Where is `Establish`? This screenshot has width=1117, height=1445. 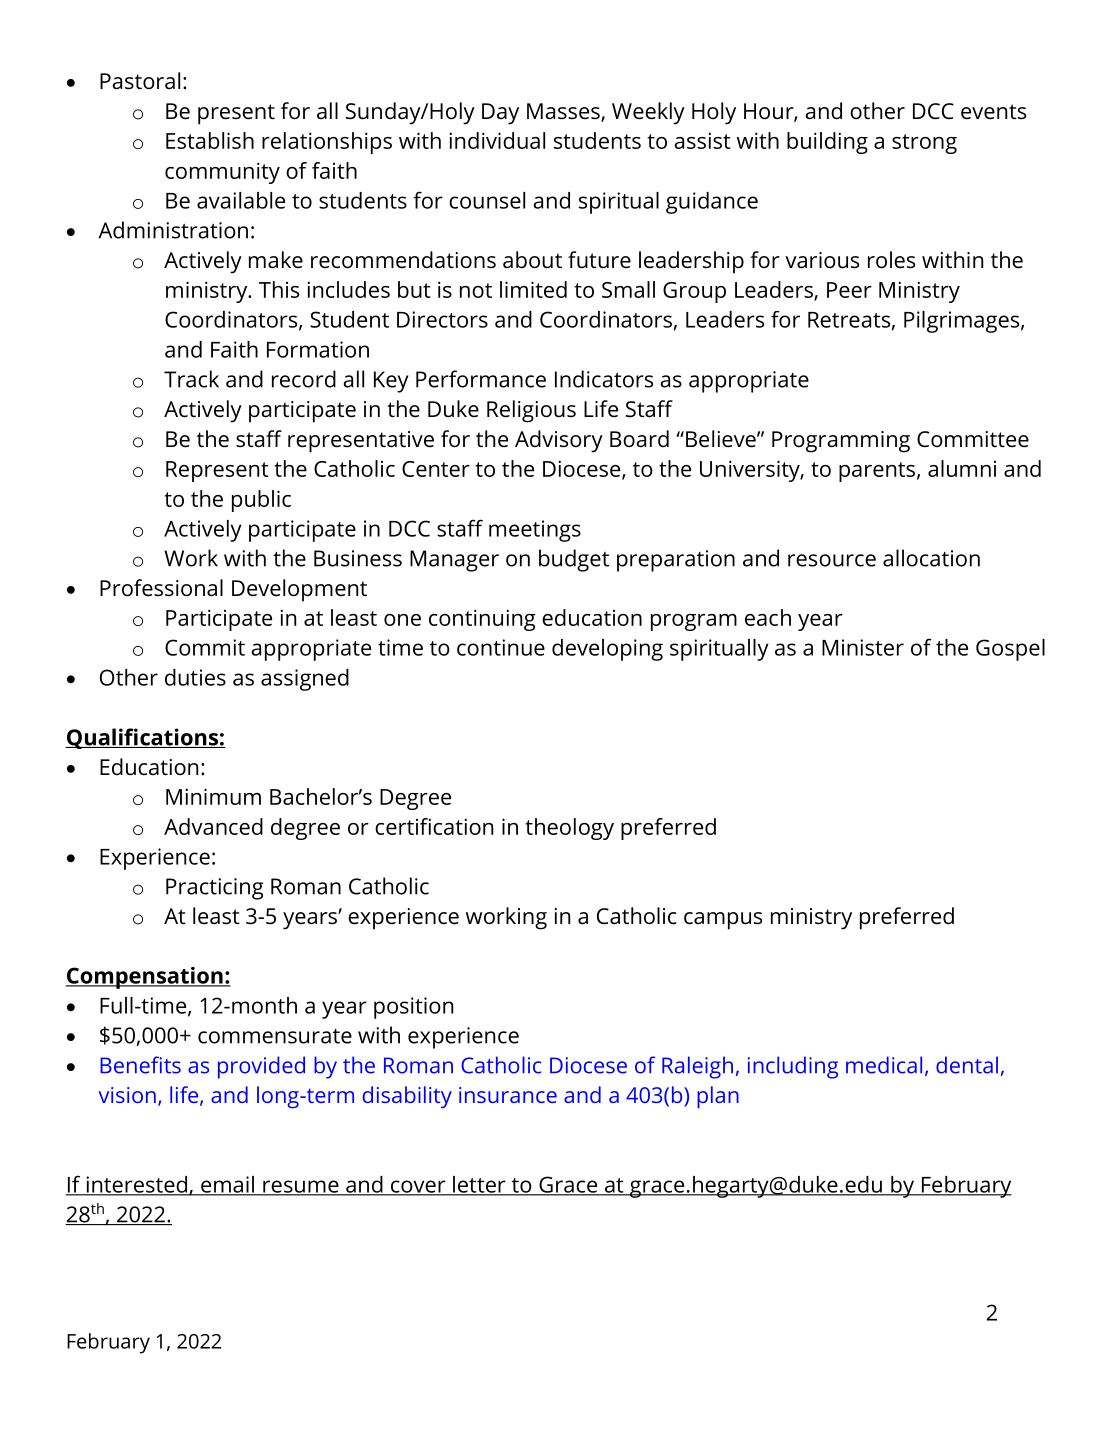 Establish is located at coordinates (210, 140).
